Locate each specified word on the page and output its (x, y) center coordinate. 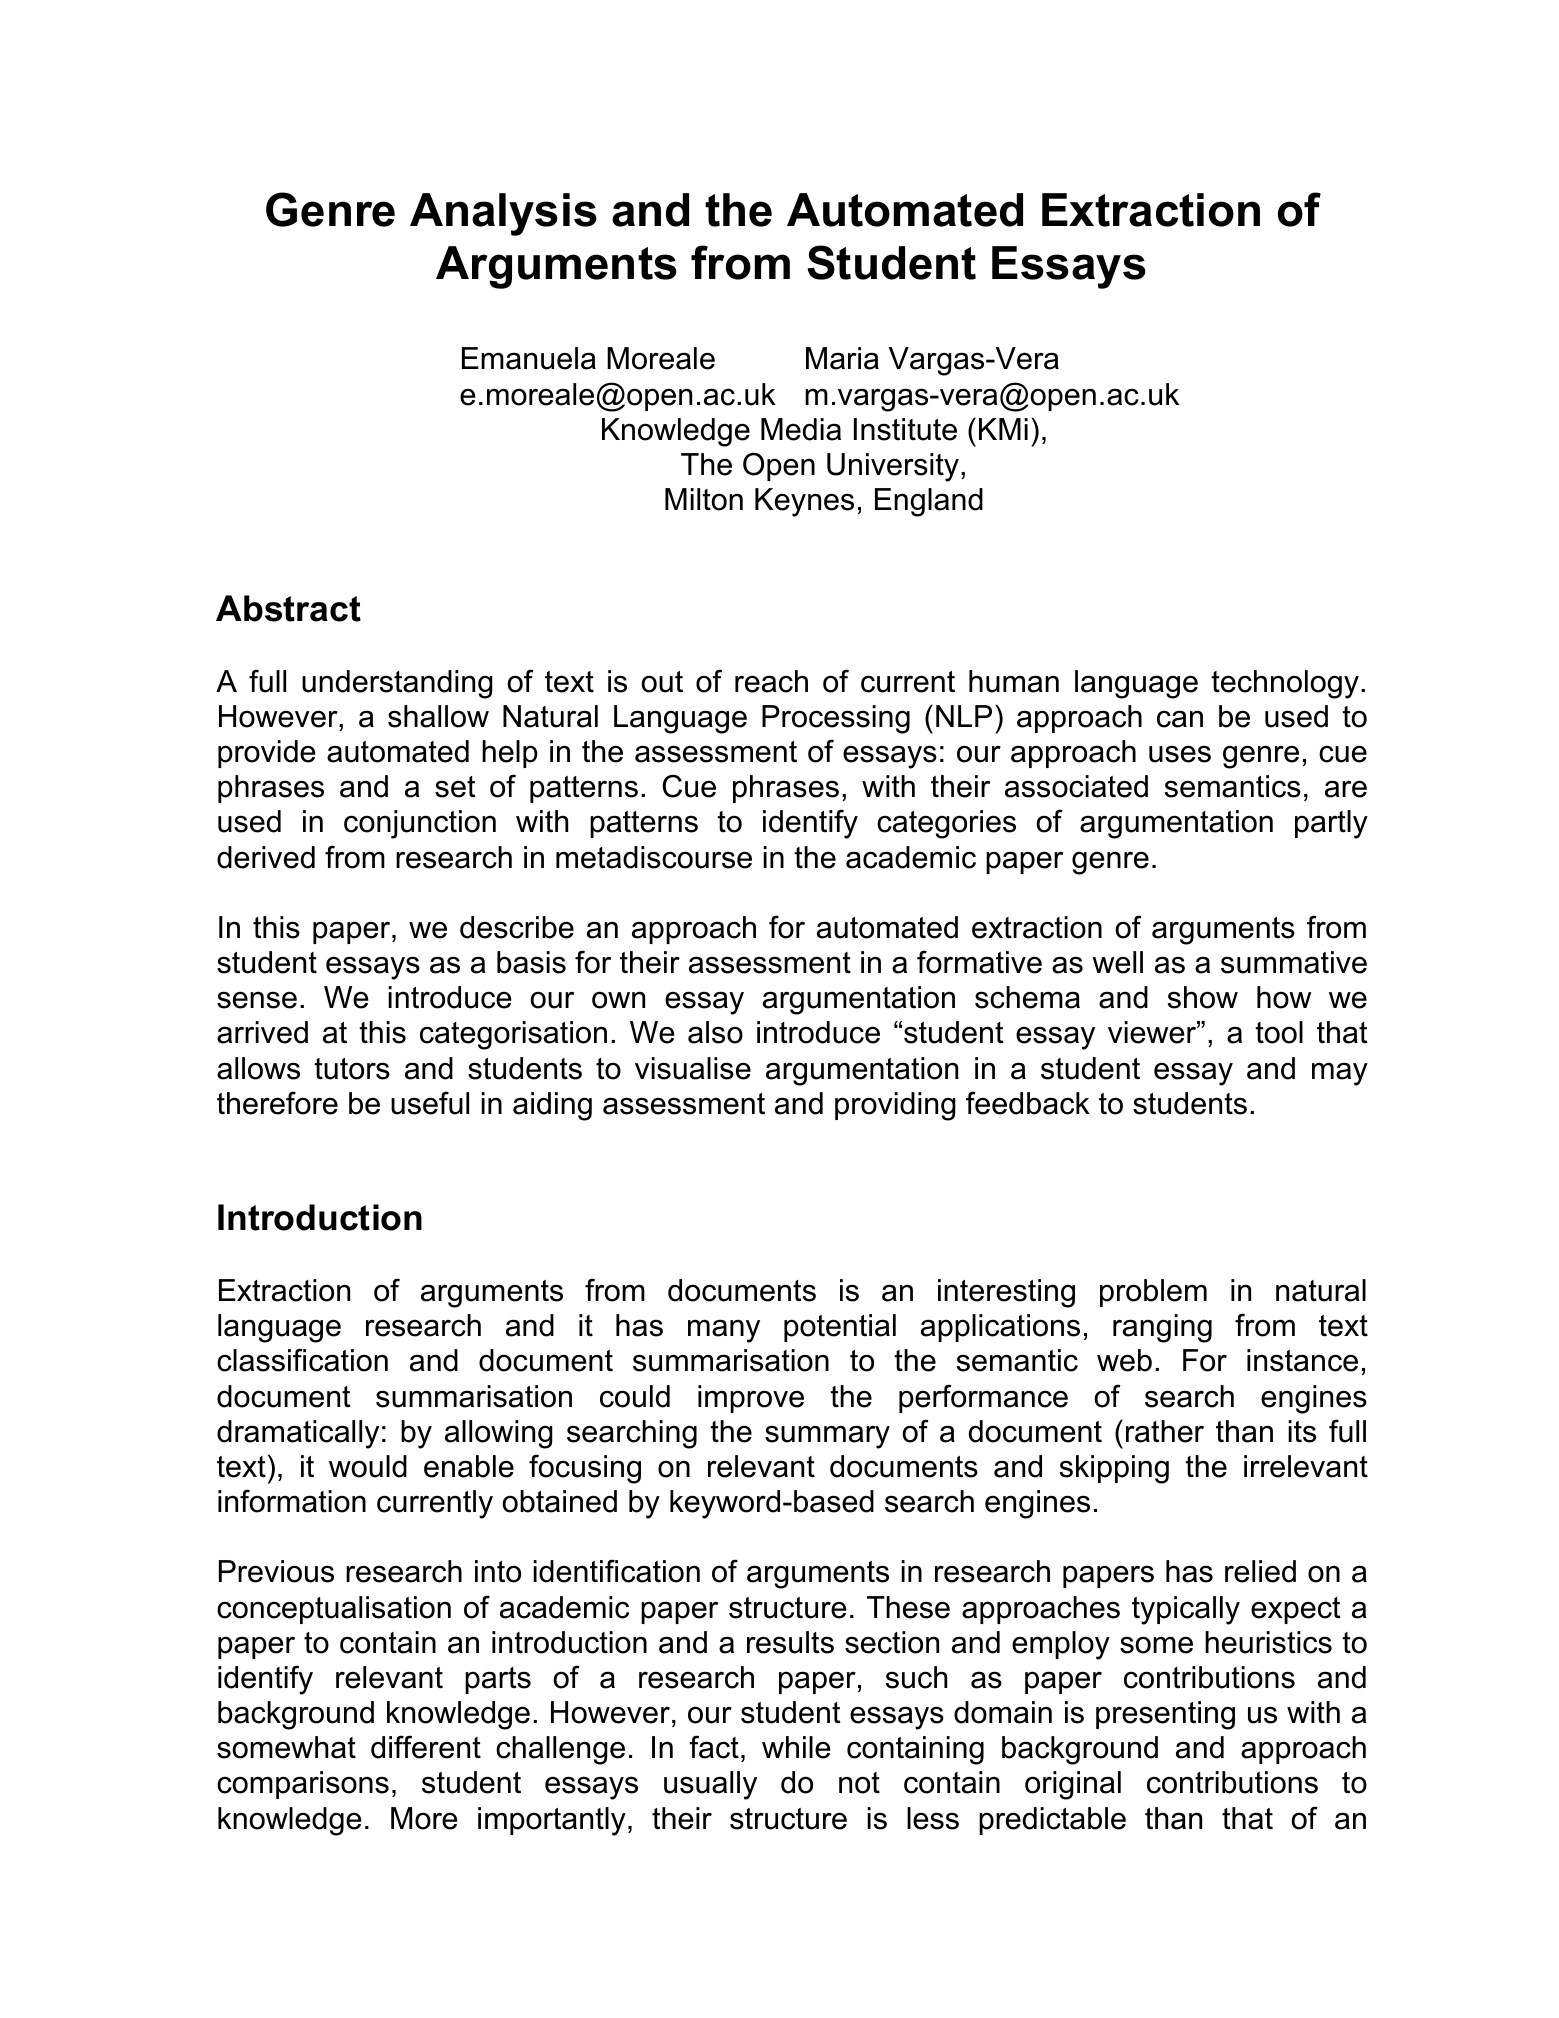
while (796, 1747)
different (426, 1747)
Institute (905, 429)
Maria (842, 358)
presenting (1165, 1715)
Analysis (503, 214)
